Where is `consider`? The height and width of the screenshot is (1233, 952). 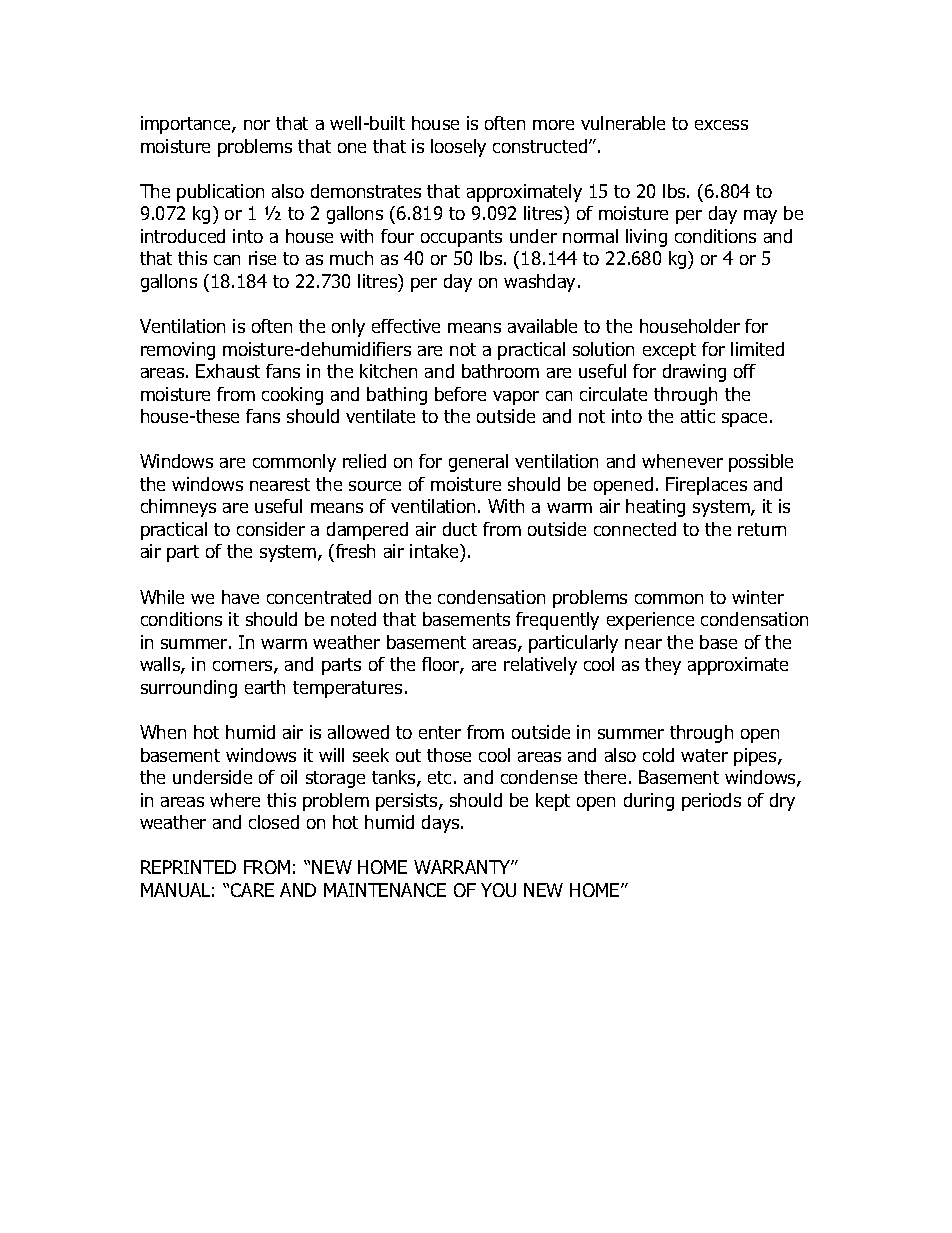 consider is located at coordinates (271, 529).
